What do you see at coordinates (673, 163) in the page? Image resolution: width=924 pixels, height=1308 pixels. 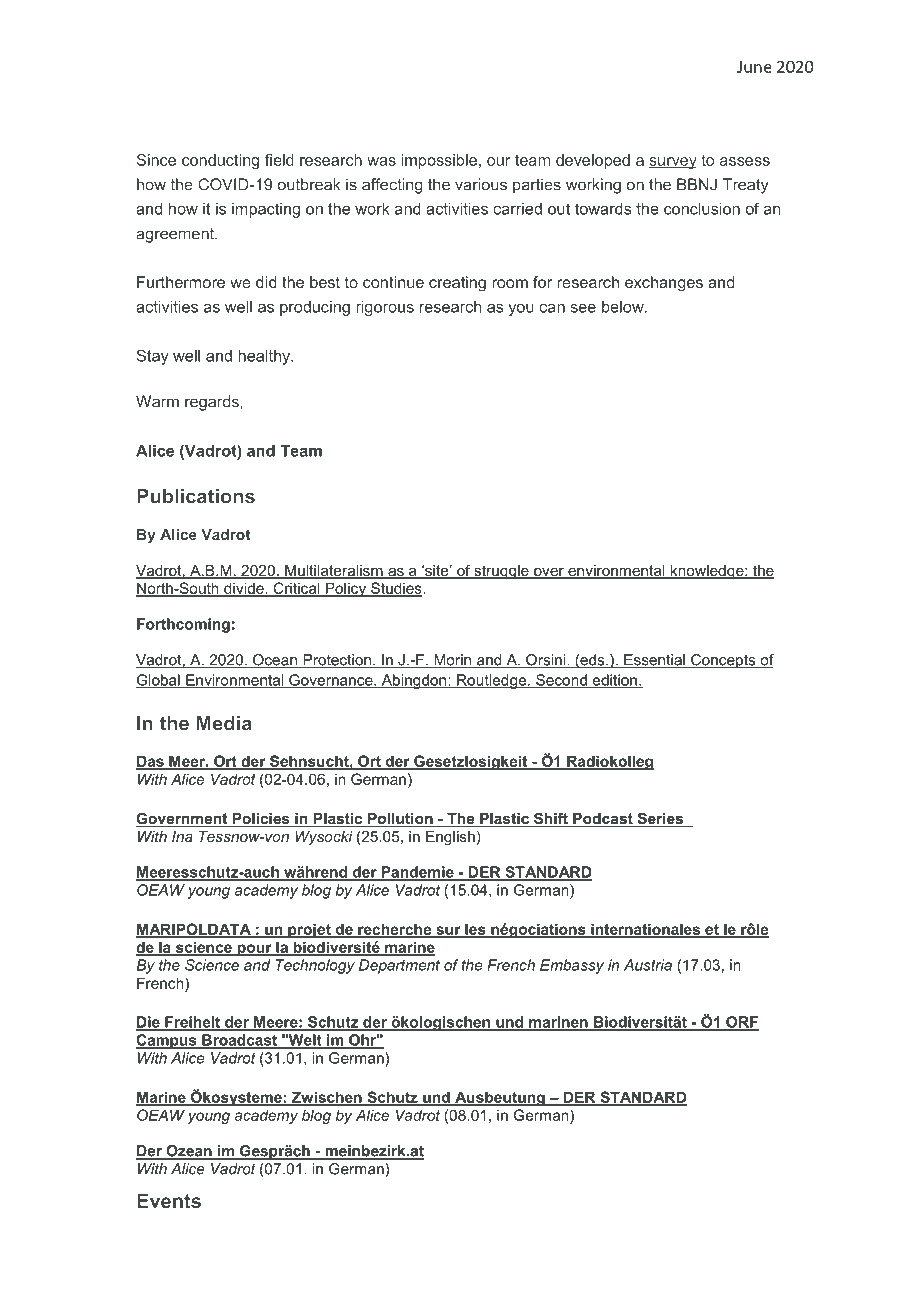 I see `survey` at bounding box center [673, 163].
